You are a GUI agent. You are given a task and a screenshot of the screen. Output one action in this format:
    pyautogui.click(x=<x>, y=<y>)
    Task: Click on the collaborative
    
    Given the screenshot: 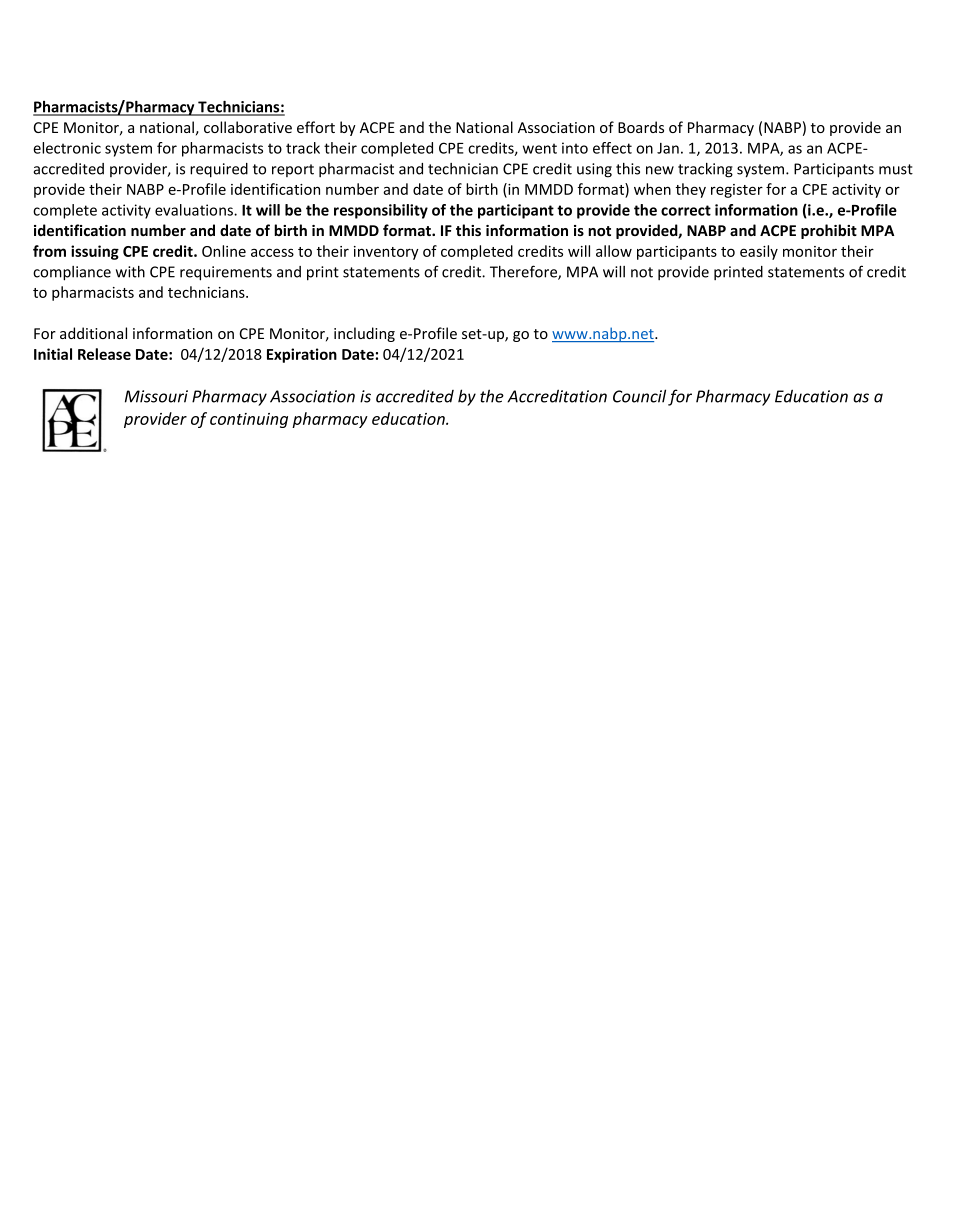 What is the action you would take?
    pyautogui.click(x=248, y=127)
